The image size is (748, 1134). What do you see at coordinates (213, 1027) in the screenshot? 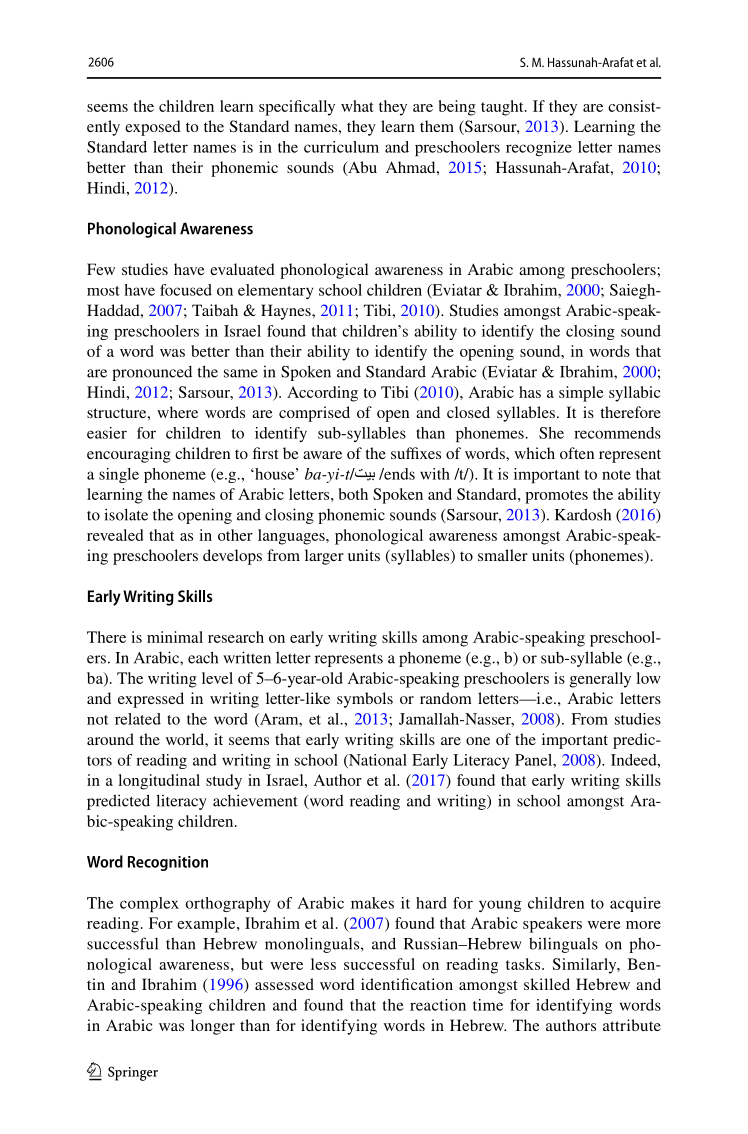
I see `longer` at bounding box center [213, 1027].
